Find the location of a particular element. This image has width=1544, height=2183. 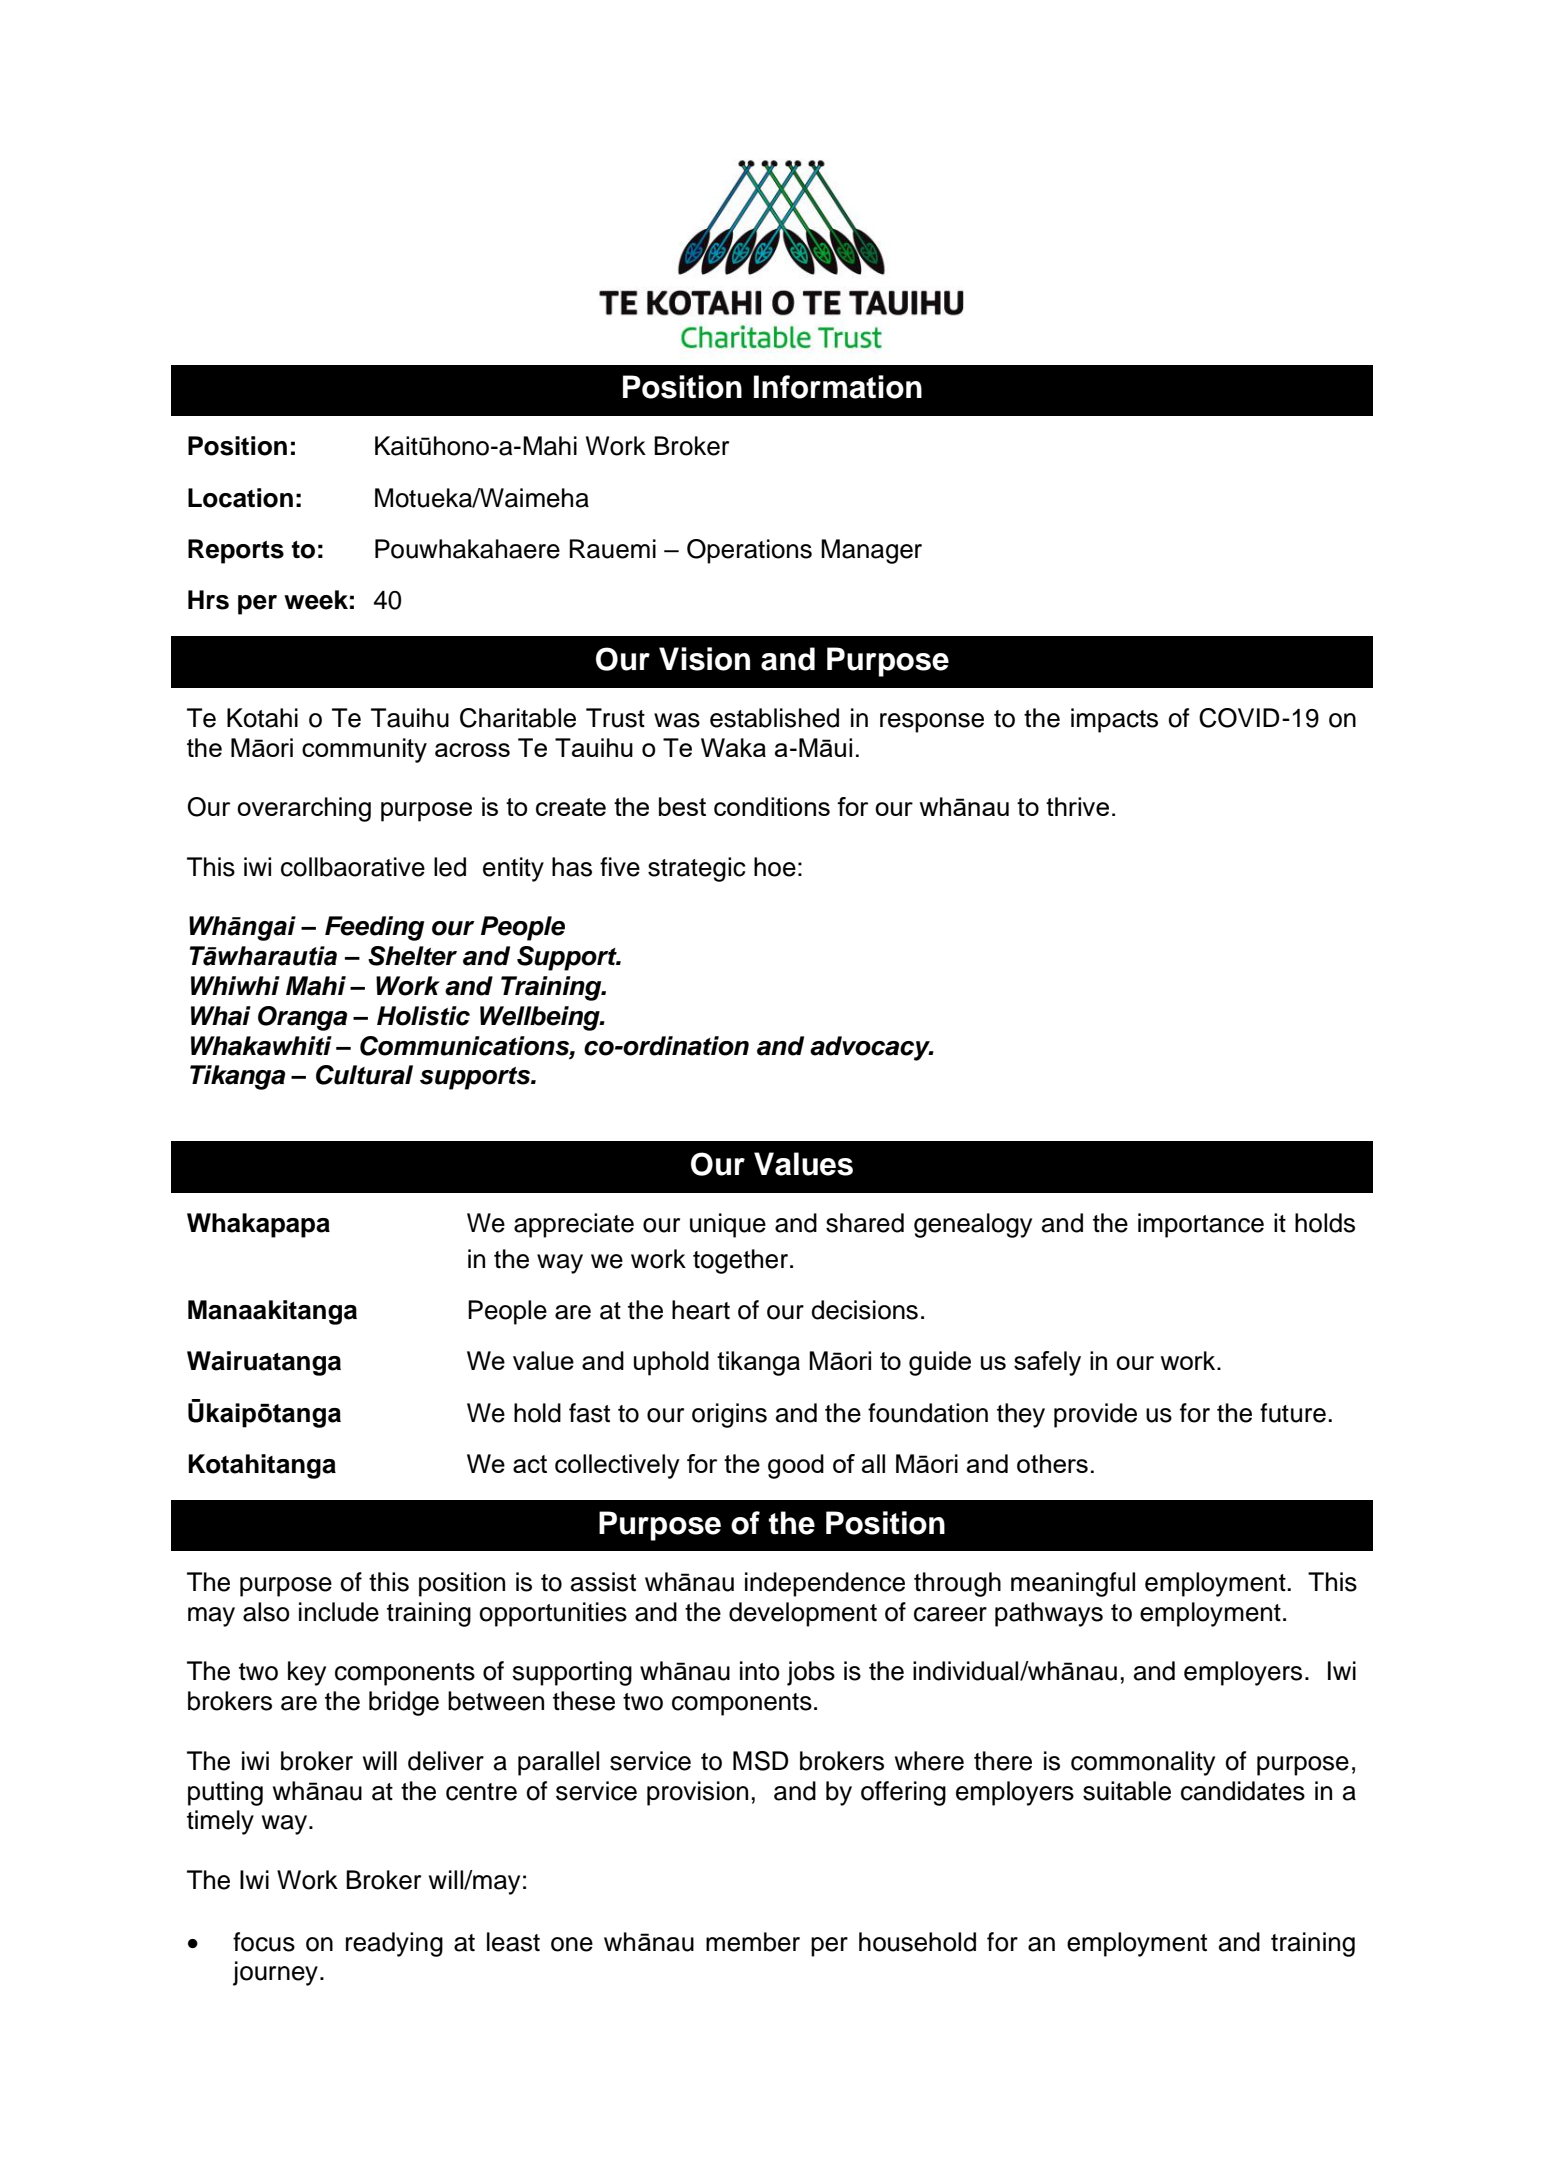

importance is located at coordinates (1201, 1225).
